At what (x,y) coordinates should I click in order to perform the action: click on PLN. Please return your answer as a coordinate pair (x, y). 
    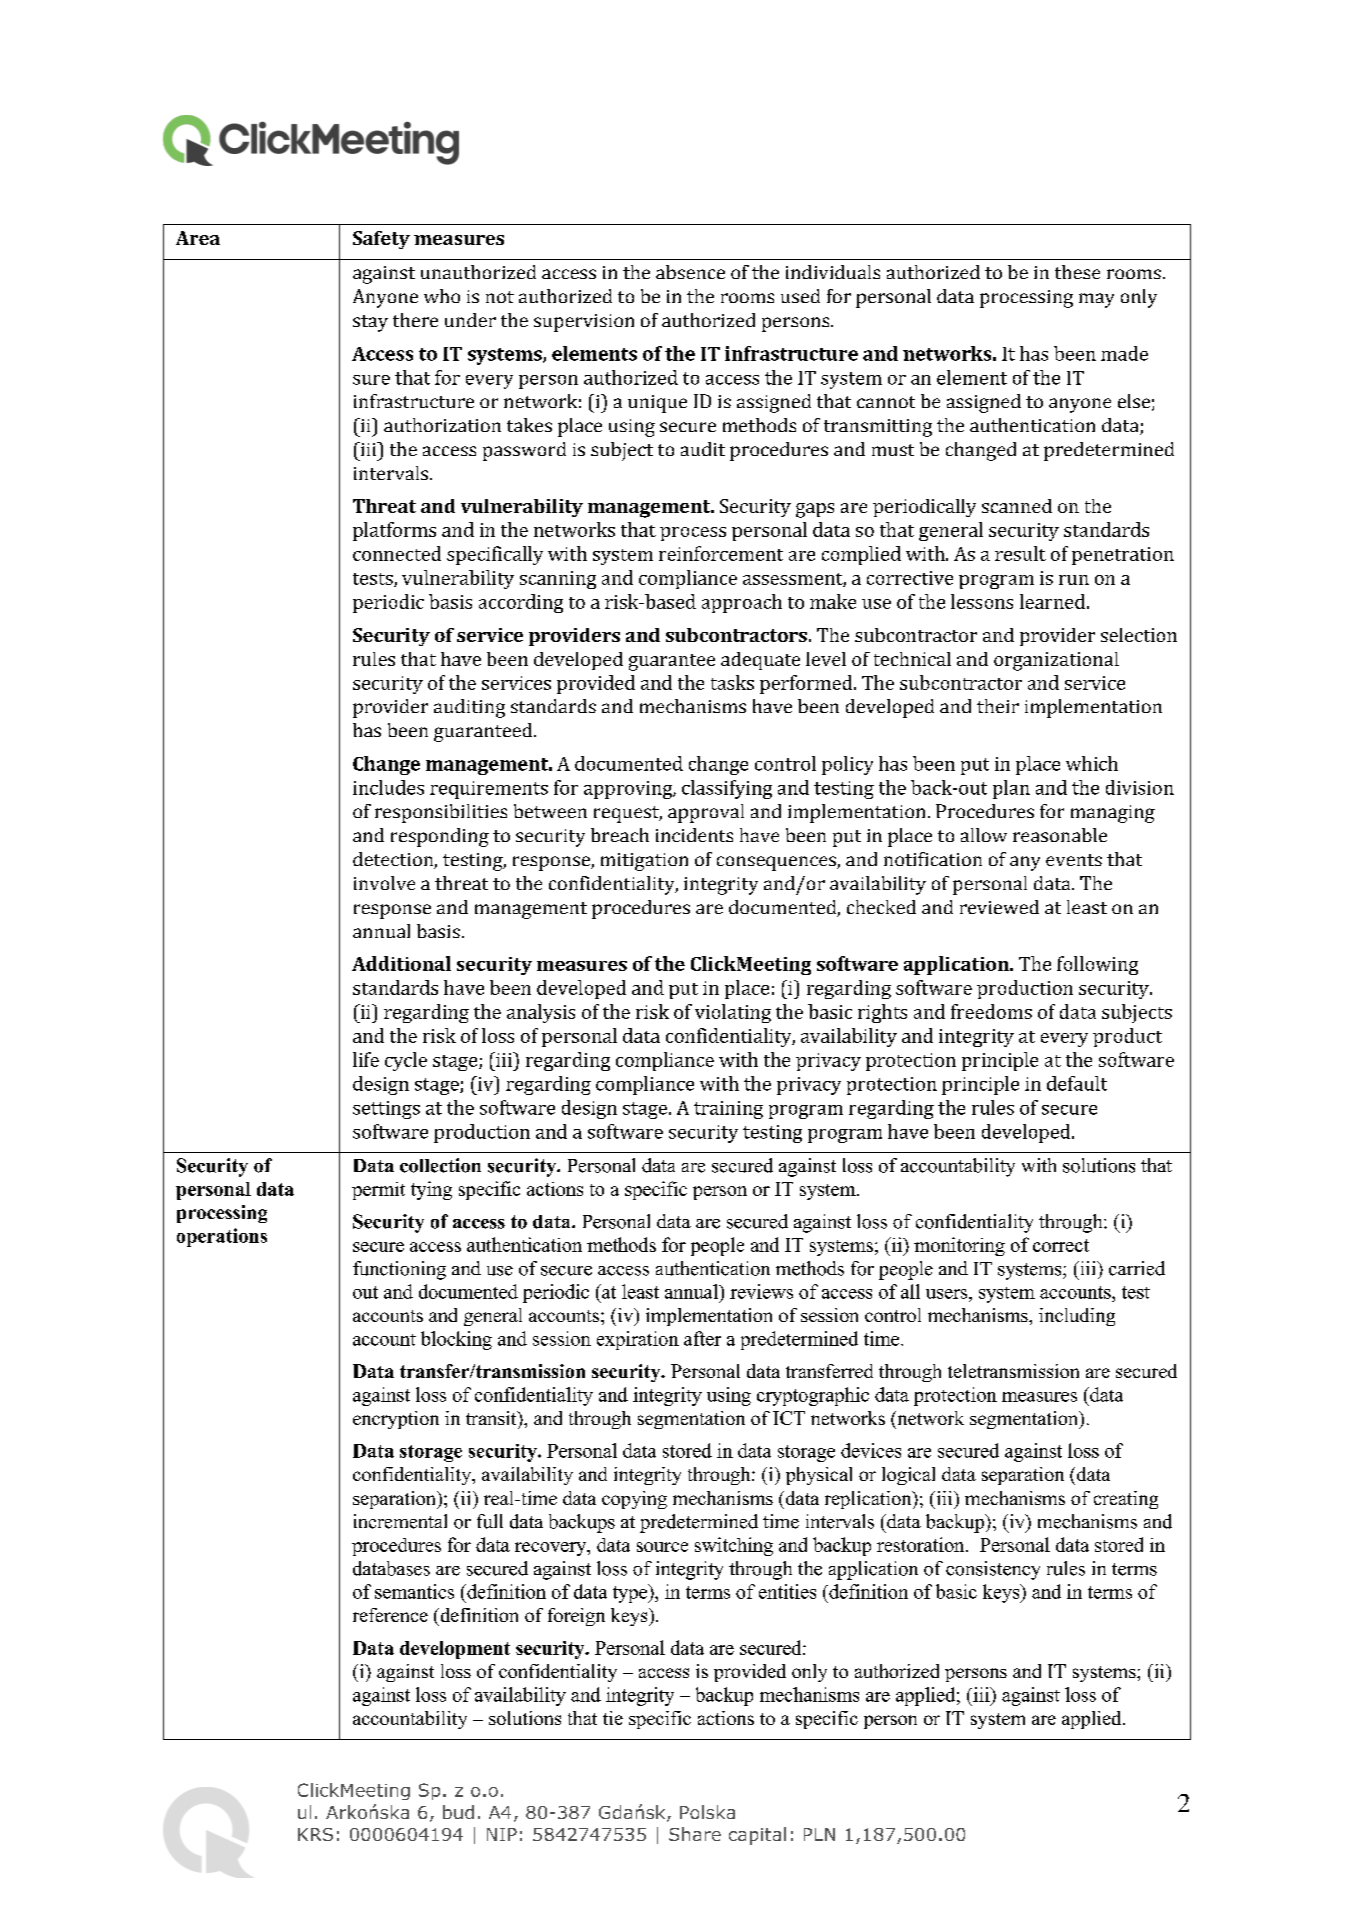
    Looking at the image, I should click on (819, 1834).
